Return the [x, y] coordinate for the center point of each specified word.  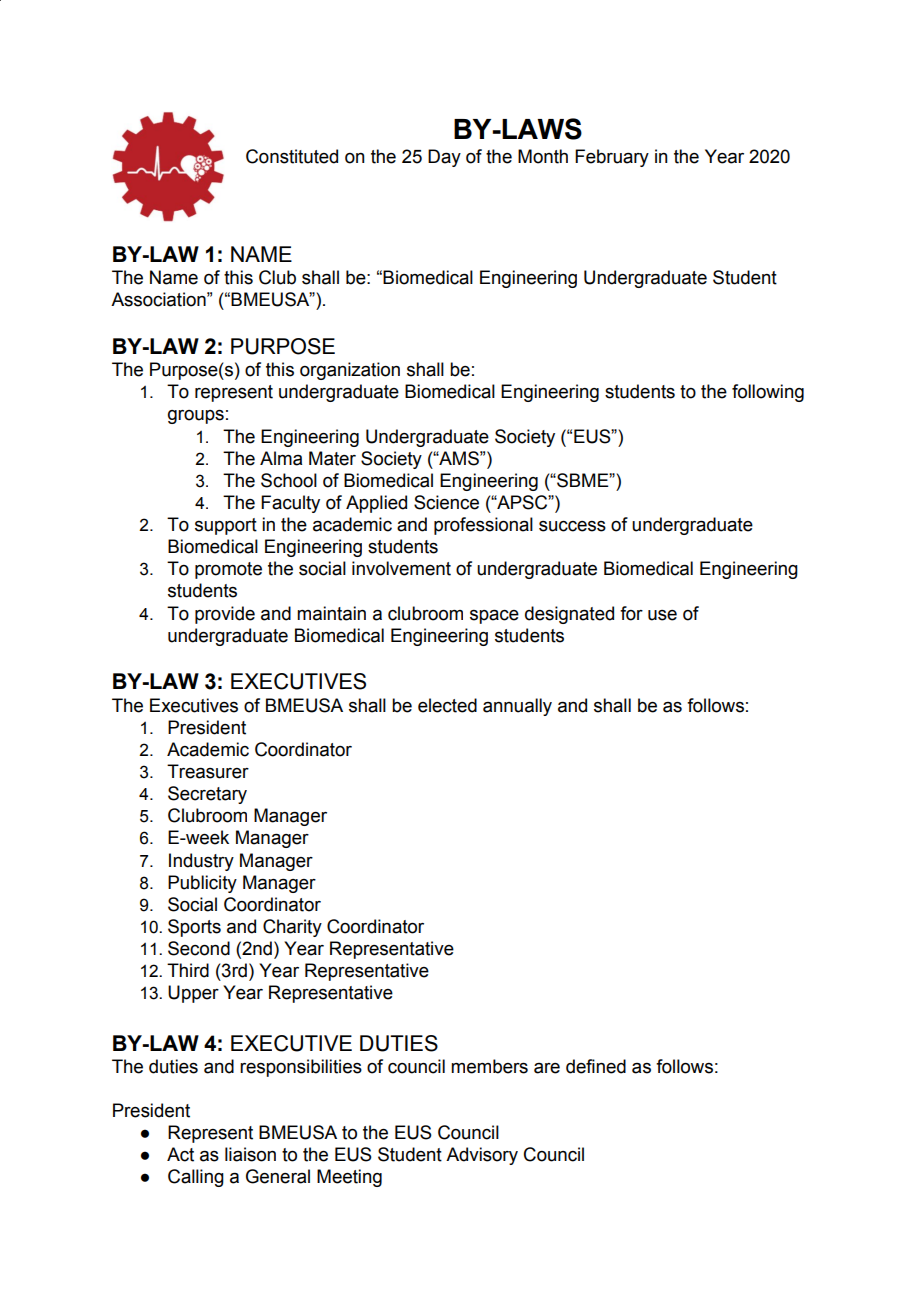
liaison [250, 1154]
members [489, 1066]
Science [446, 502]
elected [447, 705]
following [768, 393]
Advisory [482, 1156]
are [547, 1068]
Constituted [292, 156]
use [662, 615]
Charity [292, 928]
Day [444, 158]
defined [596, 1066]
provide [225, 615]
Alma [281, 458]
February [612, 158]
